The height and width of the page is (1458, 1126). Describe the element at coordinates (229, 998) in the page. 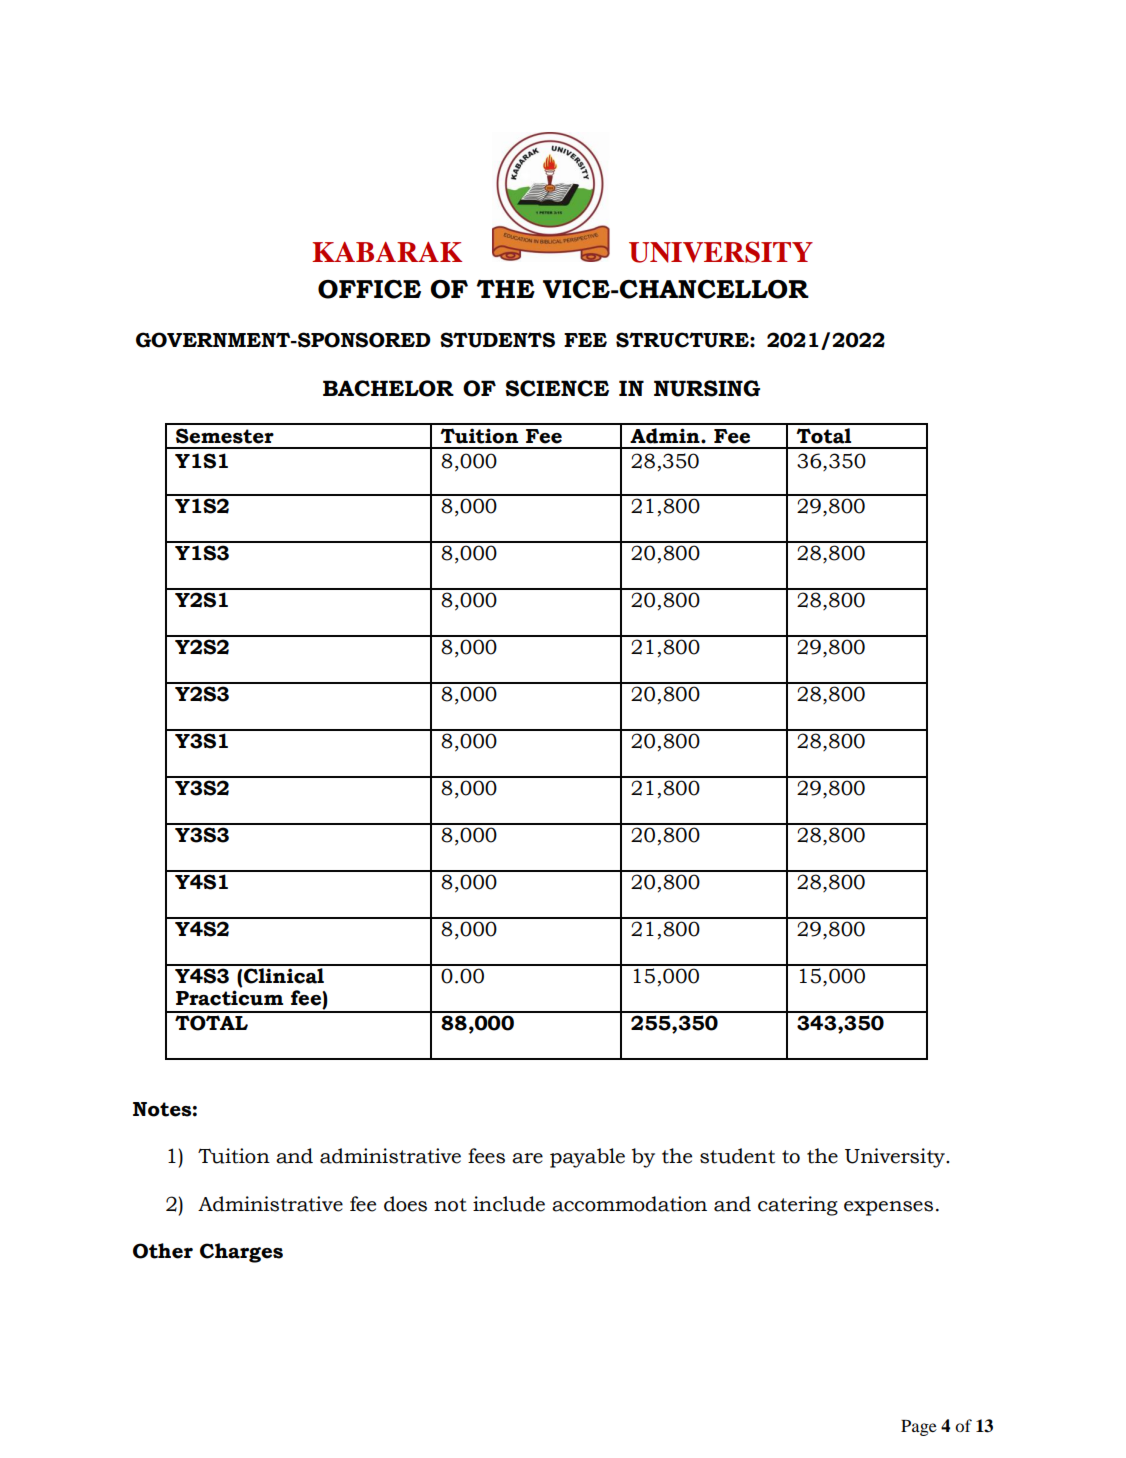

I see `Practicum` at that location.
